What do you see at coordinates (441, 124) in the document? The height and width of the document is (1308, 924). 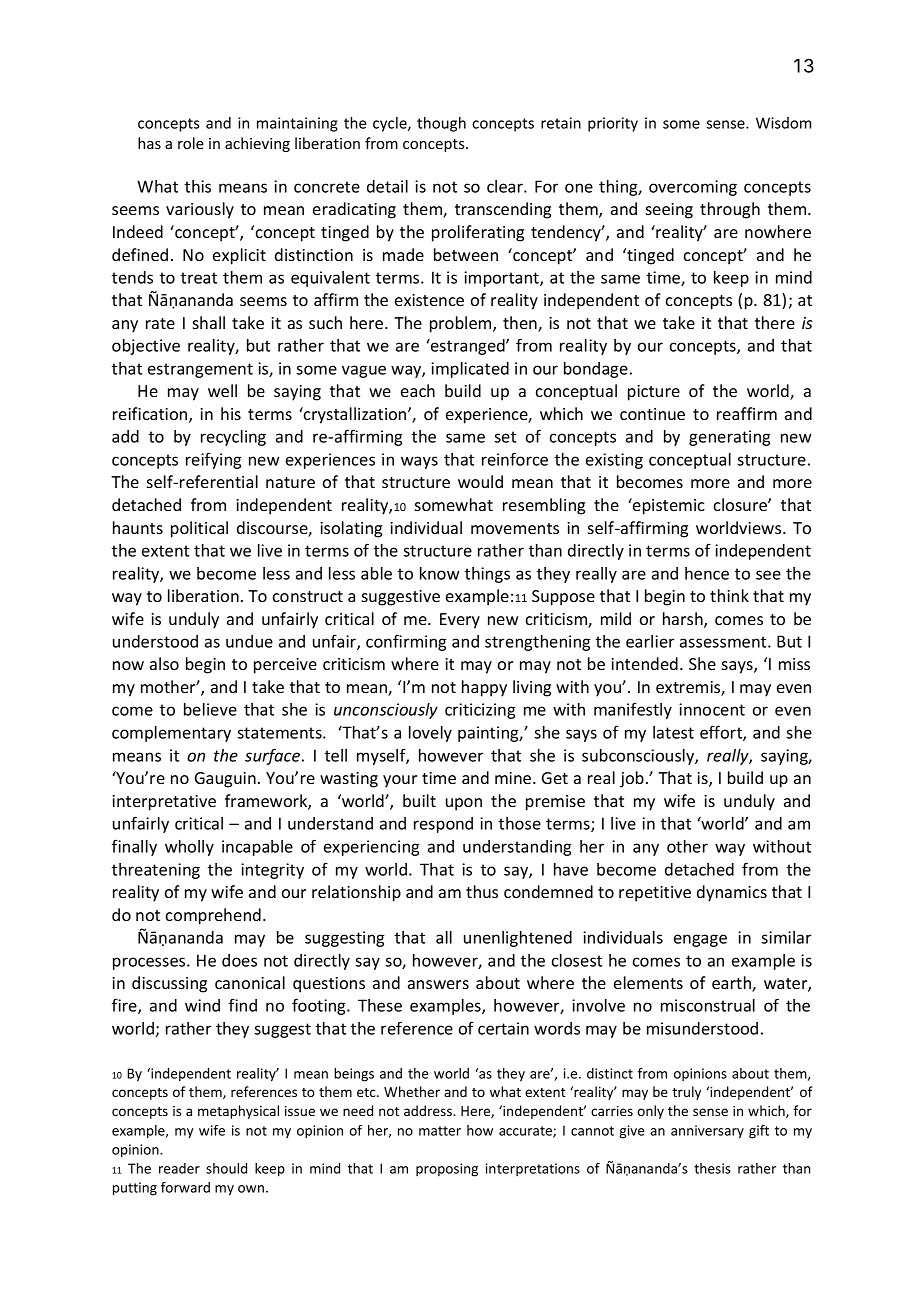 I see `though` at bounding box center [441, 124].
